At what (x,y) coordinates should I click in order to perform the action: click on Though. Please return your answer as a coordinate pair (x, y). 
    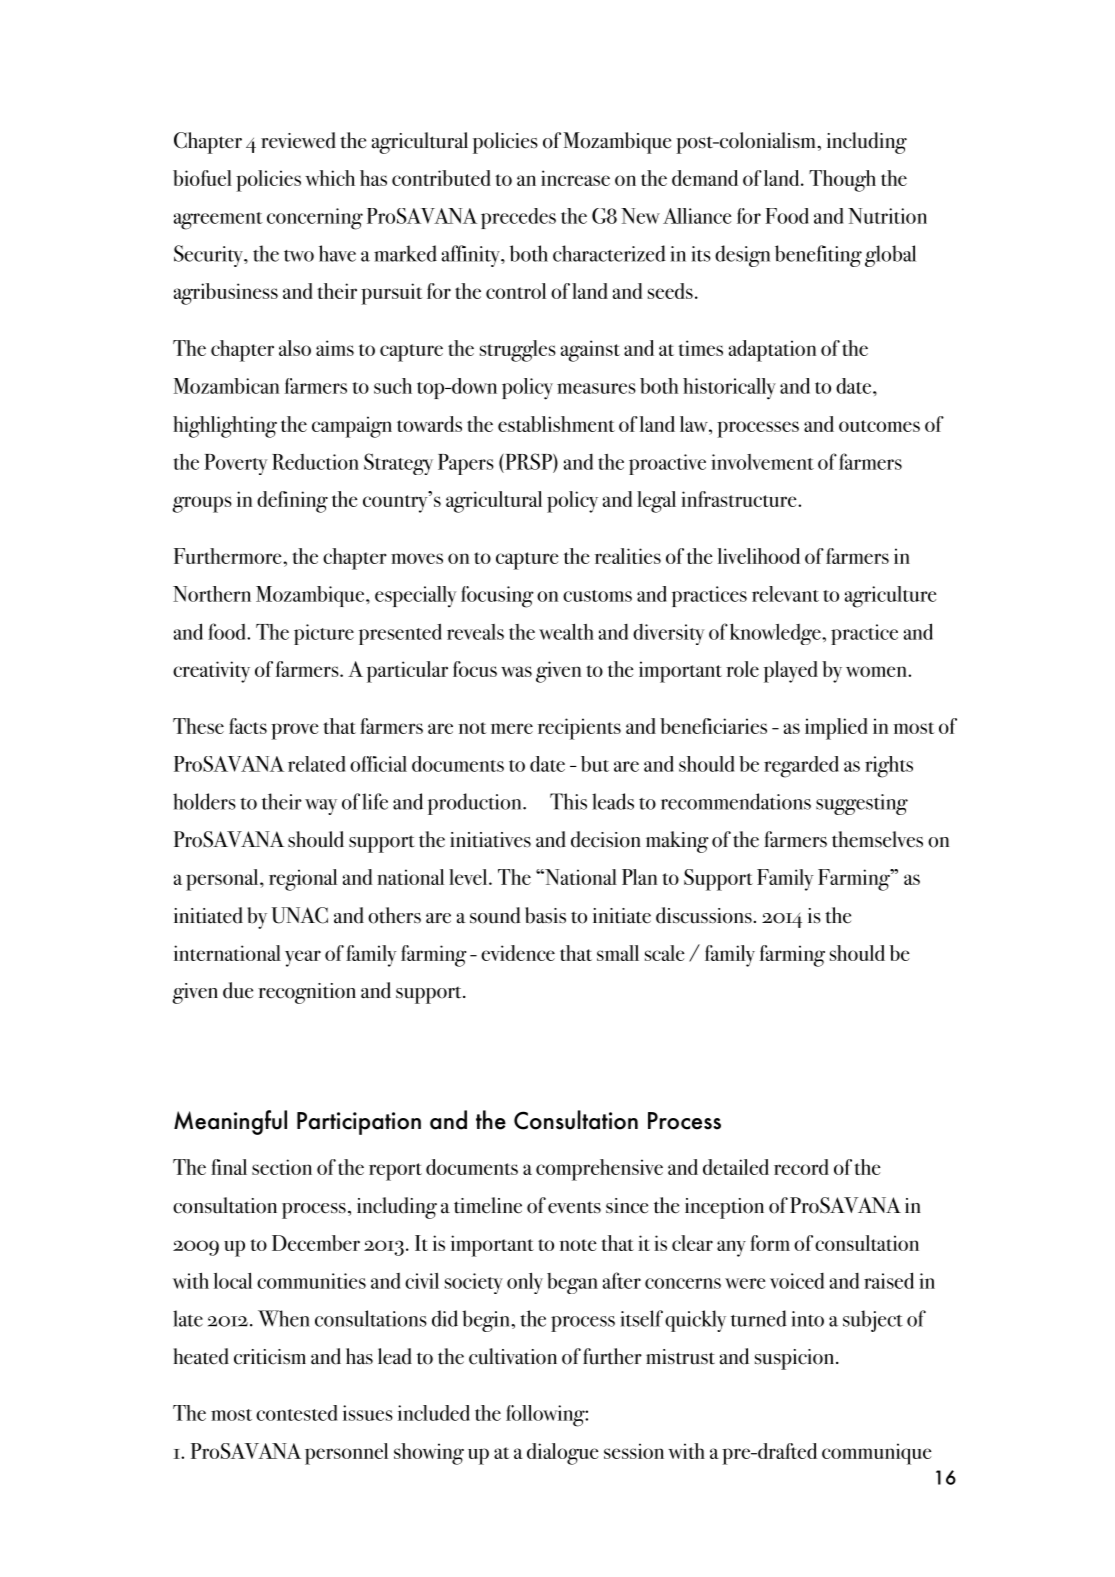
    Looking at the image, I should click on (842, 181).
